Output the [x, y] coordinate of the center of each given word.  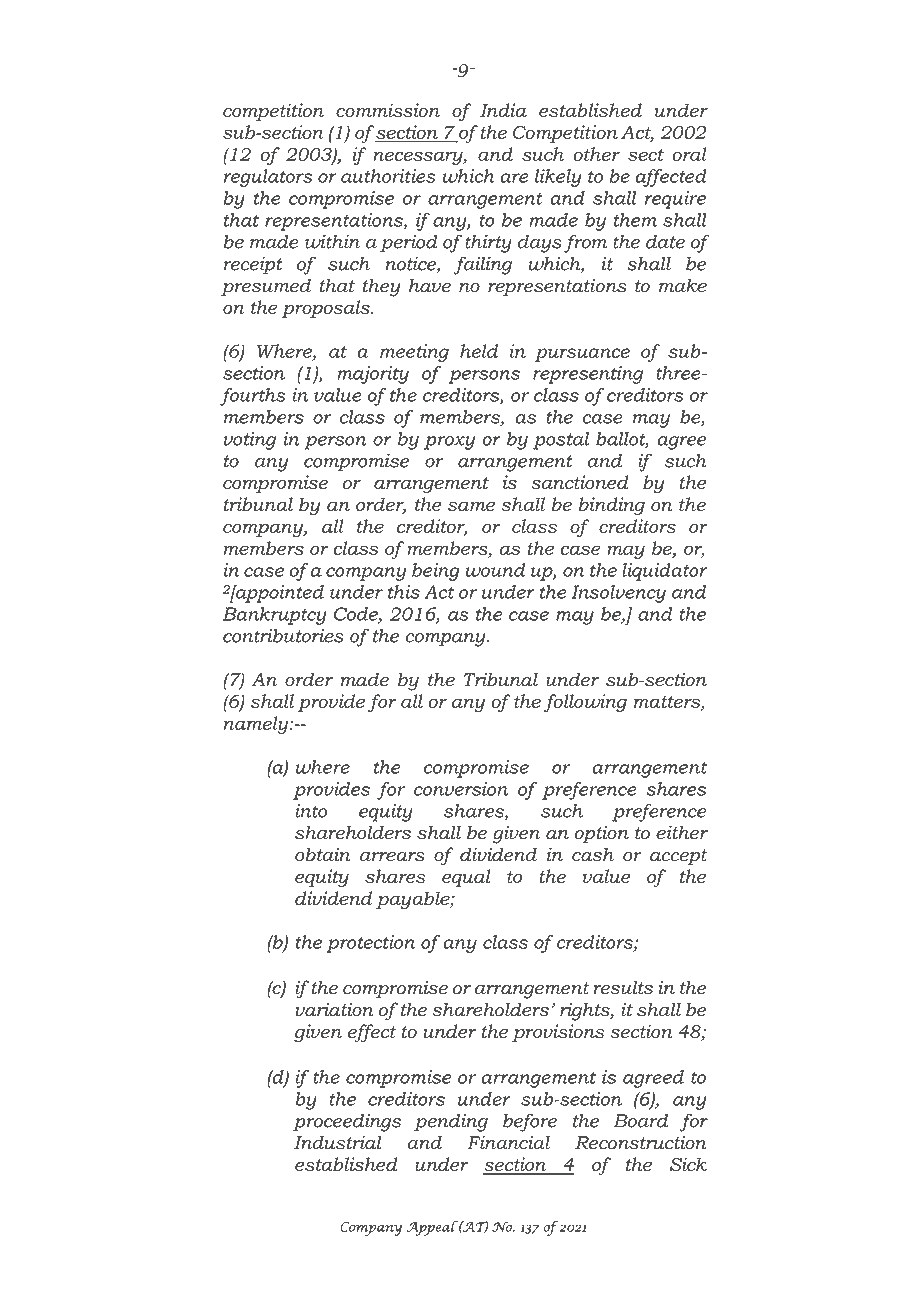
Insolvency [618, 594]
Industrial [337, 1142]
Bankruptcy [274, 616]
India [503, 110]
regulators [268, 178]
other [596, 154]
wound [495, 570]
